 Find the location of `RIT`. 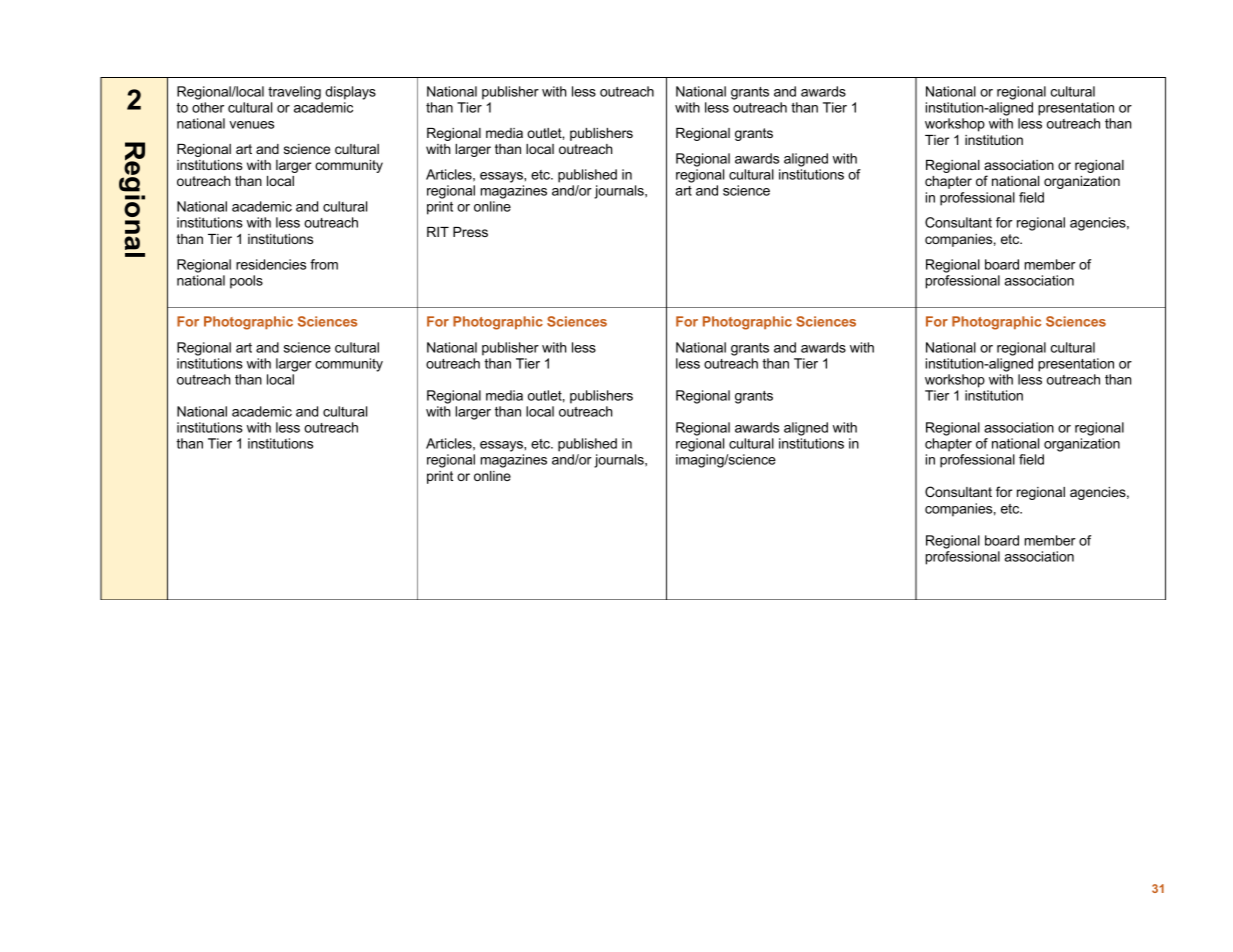

RIT is located at coordinates (438, 232).
